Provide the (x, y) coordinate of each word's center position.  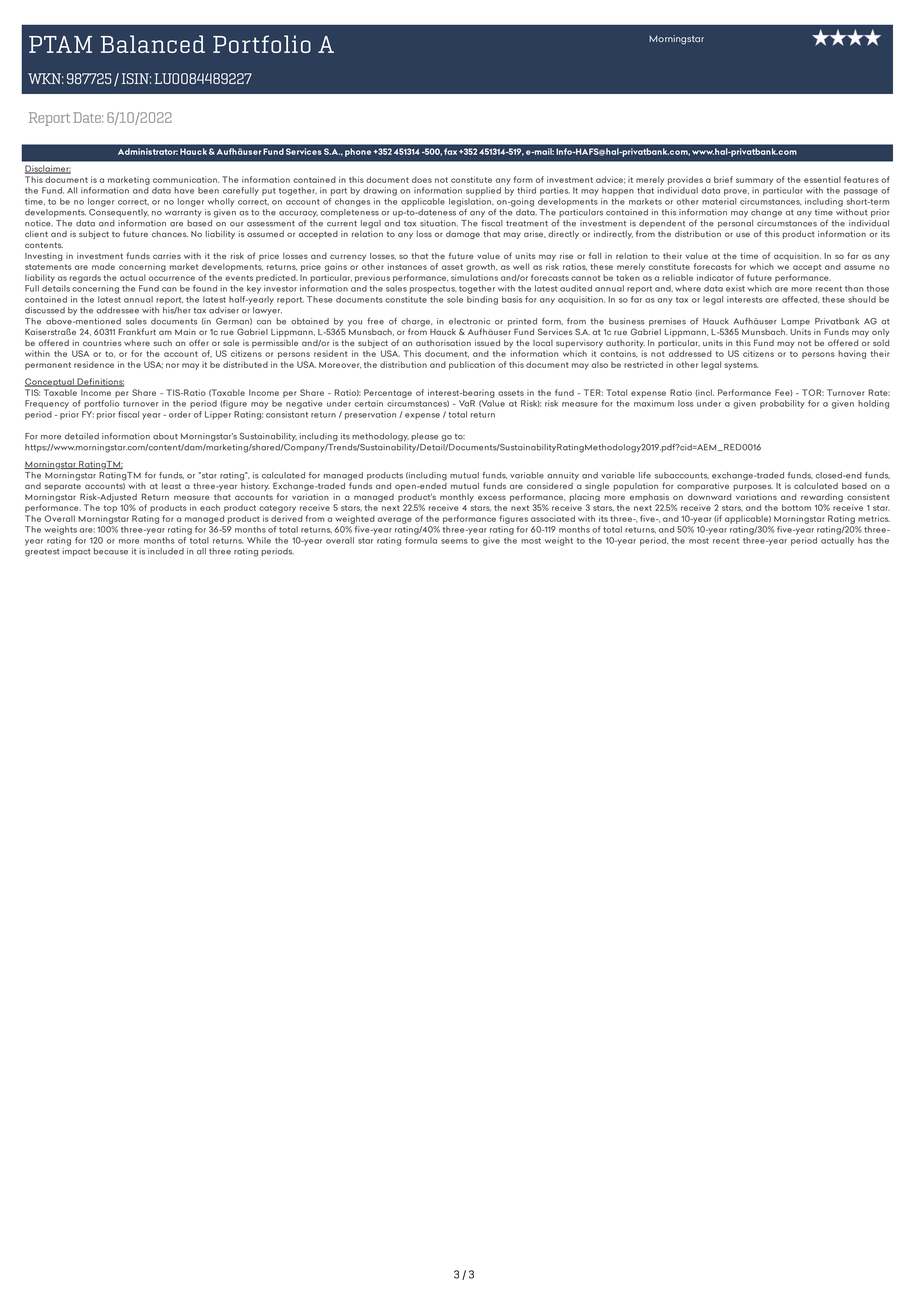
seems (454, 541)
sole (455, 299)
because (111, 551)
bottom (796, 507)
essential (822, 179)
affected (800, 299)
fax (450, 151)
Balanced (153, 44)
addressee (117, 310)
